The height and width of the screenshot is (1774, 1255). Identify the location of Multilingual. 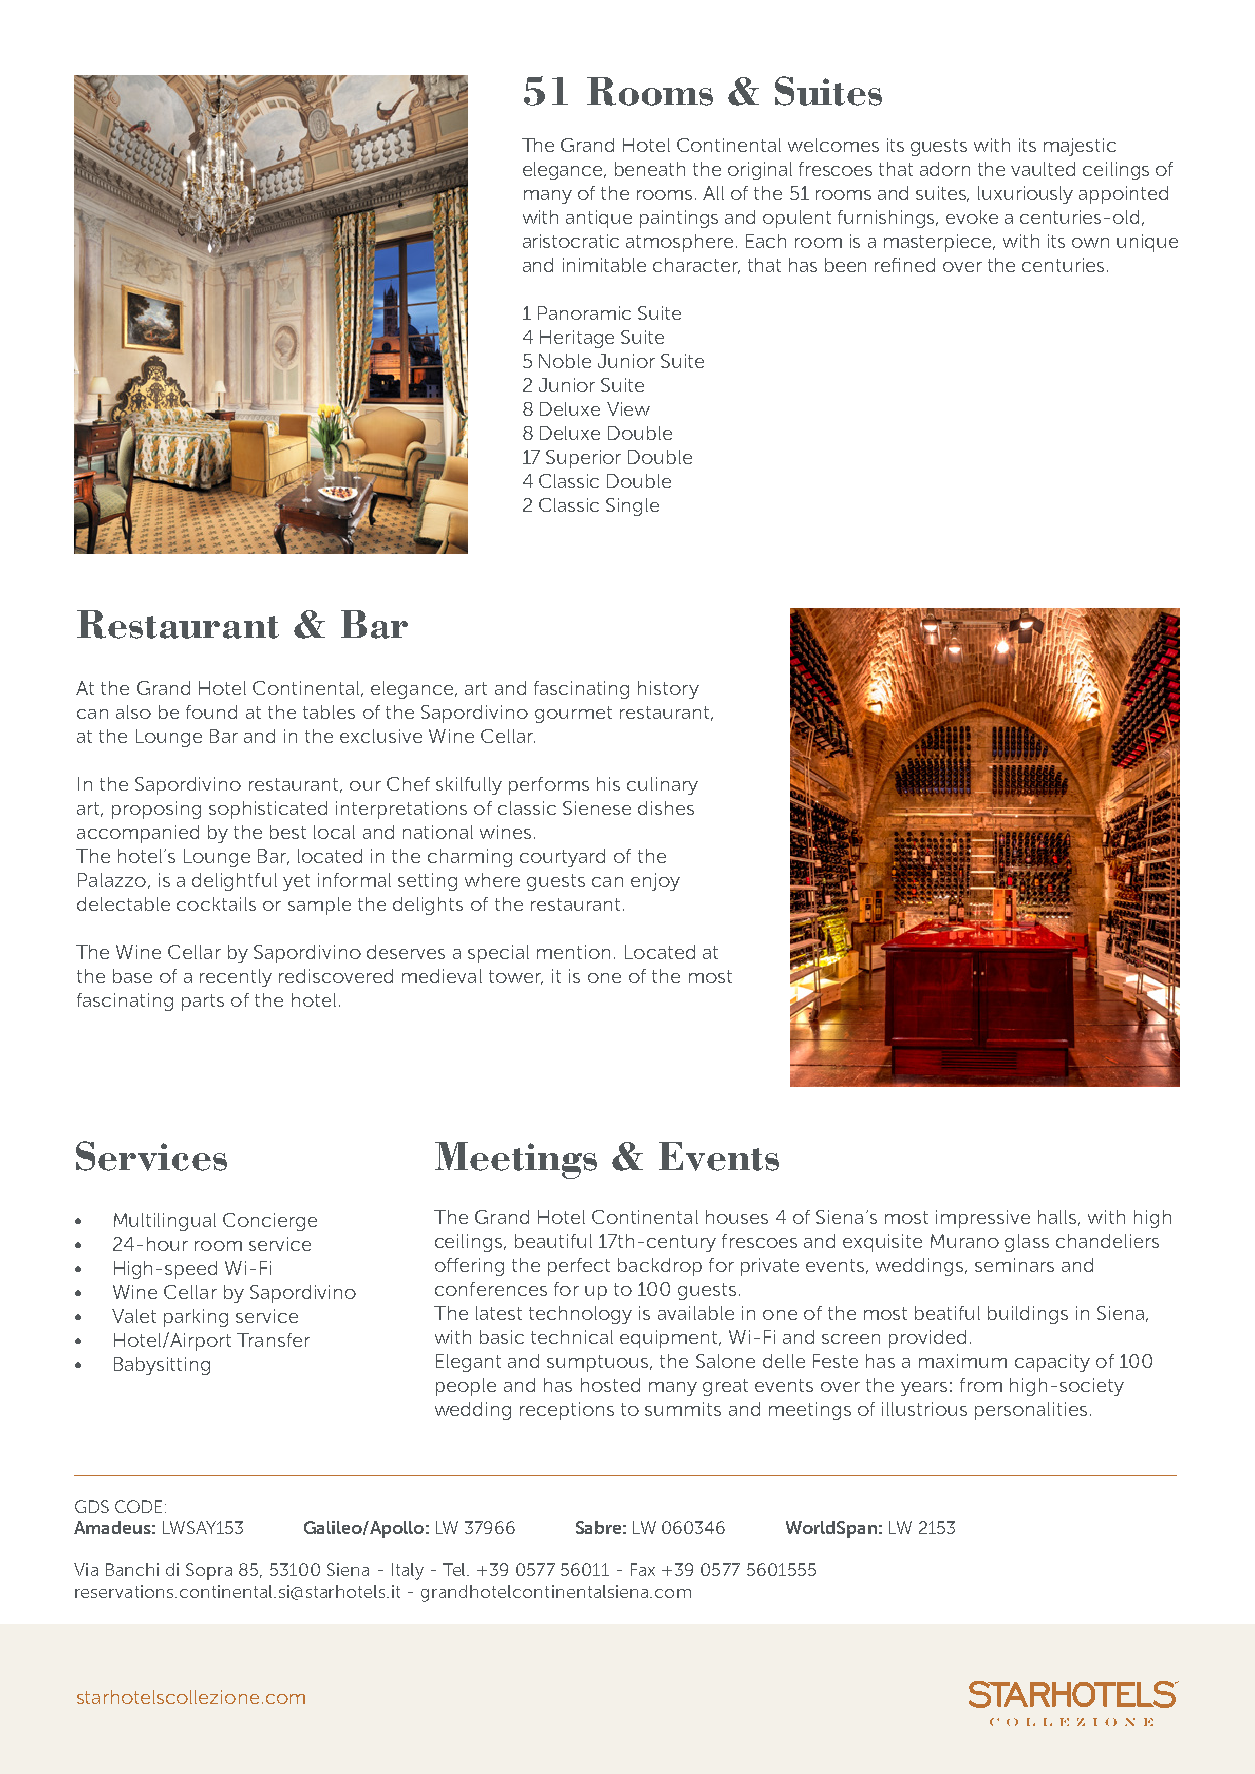
(165, 1222).
